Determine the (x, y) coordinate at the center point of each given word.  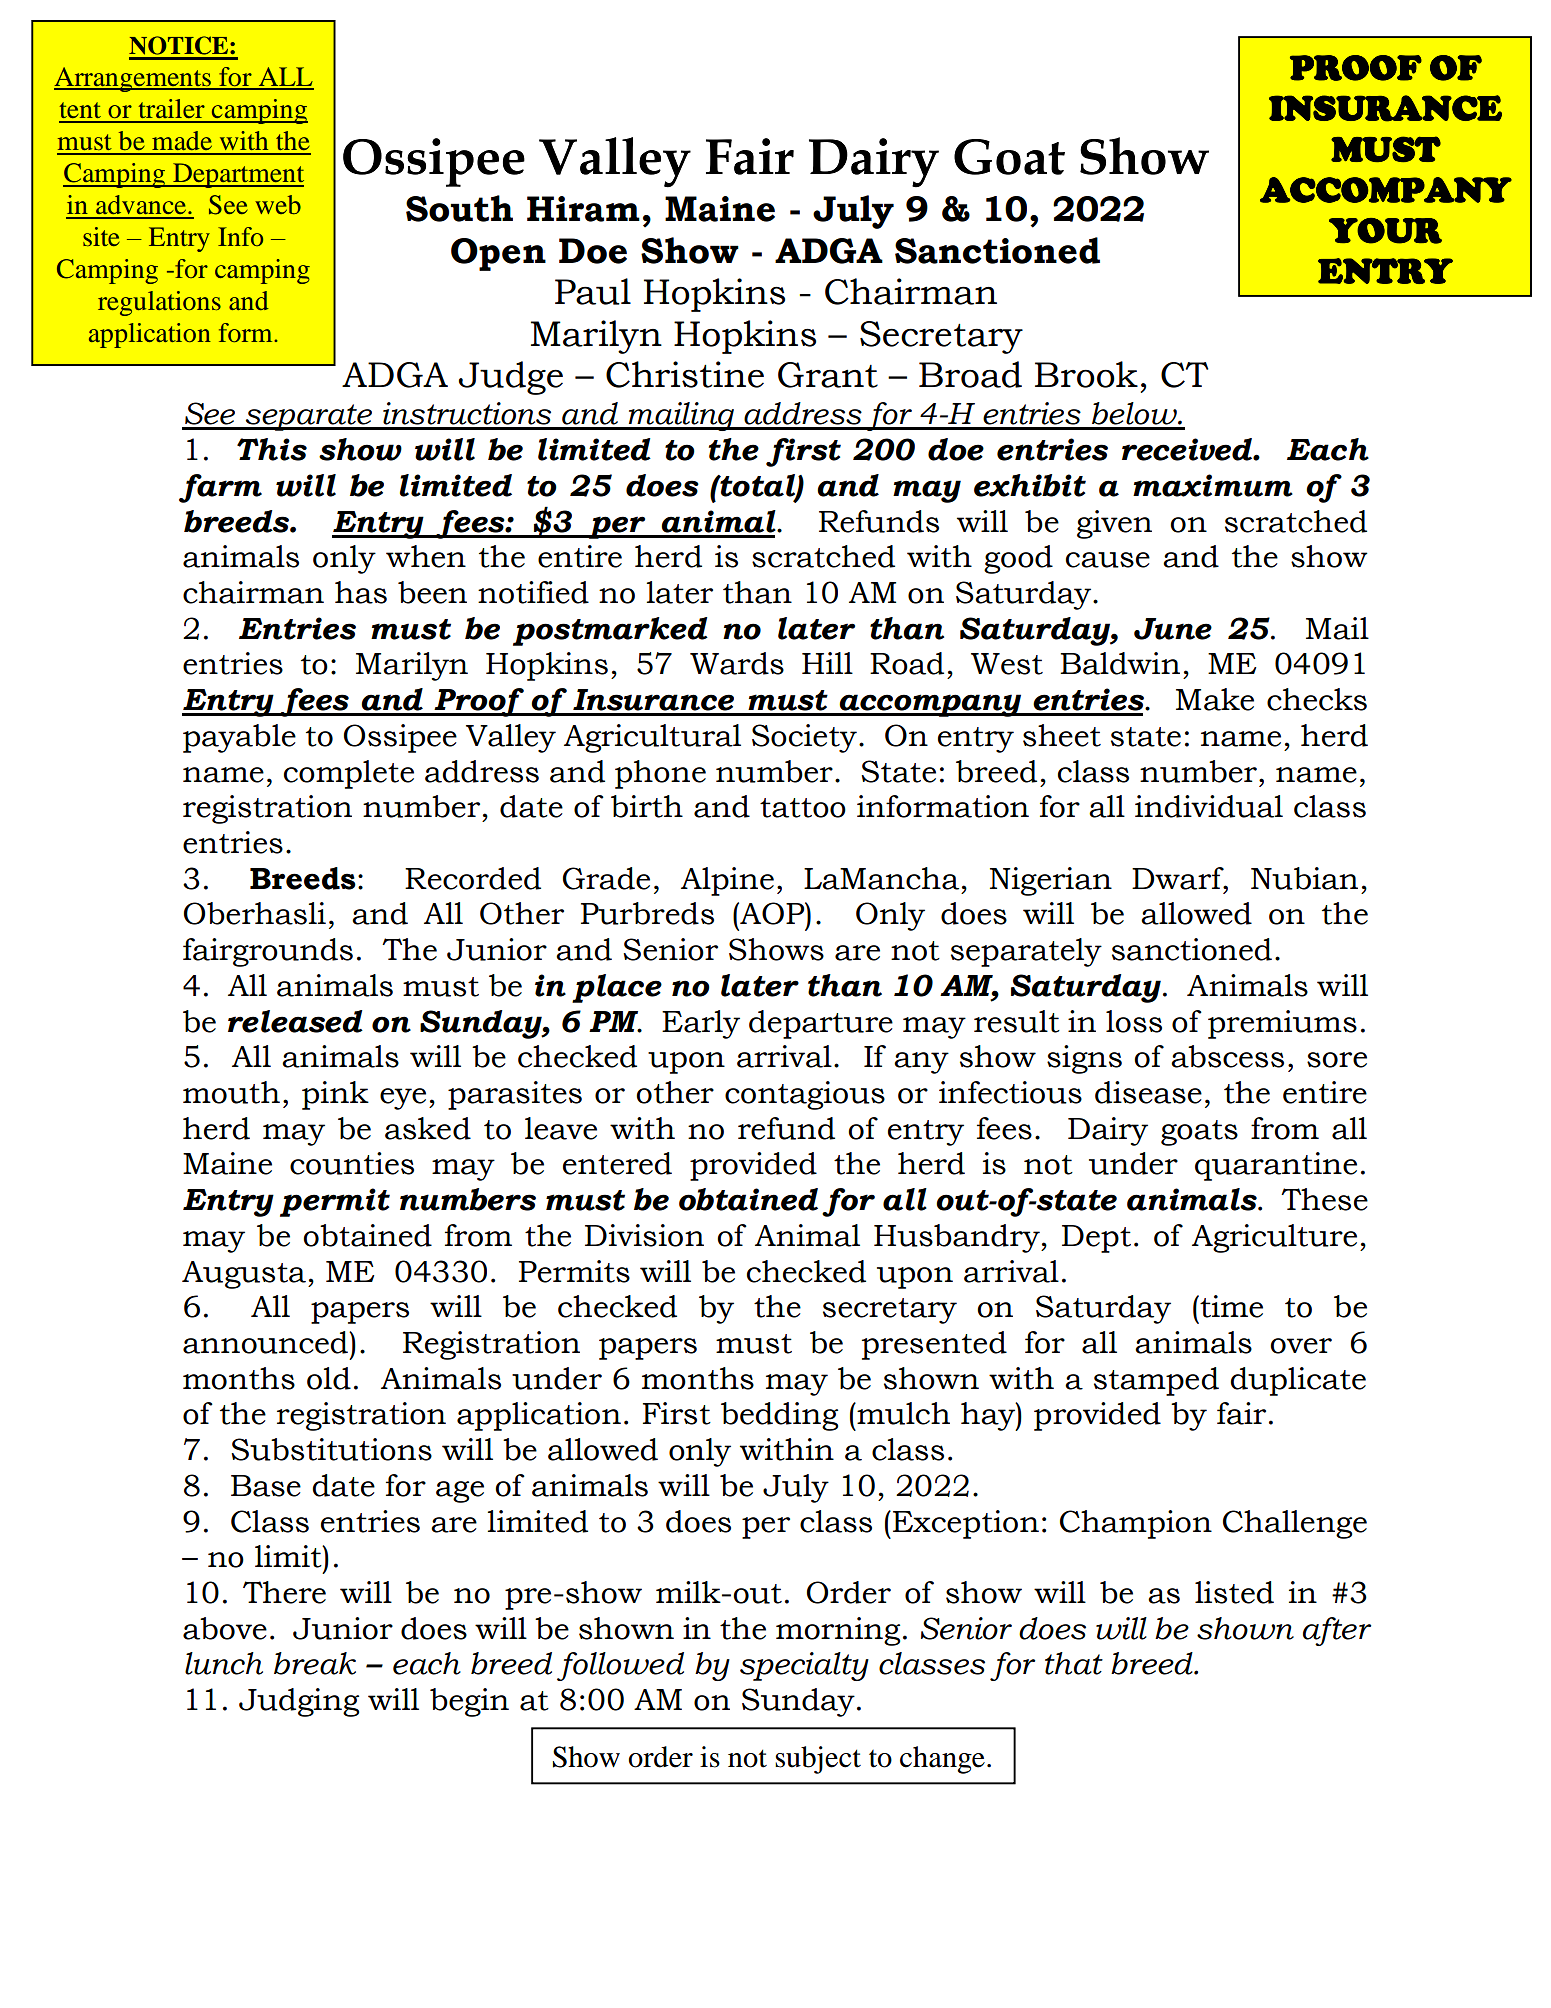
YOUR (1385, 231)
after (1337, 1631)
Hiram (583, 209)
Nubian (1304, 878)
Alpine (727, 881)
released (295, 1021)
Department (237, 175)
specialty (804, 1666)
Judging (299, 1702)
